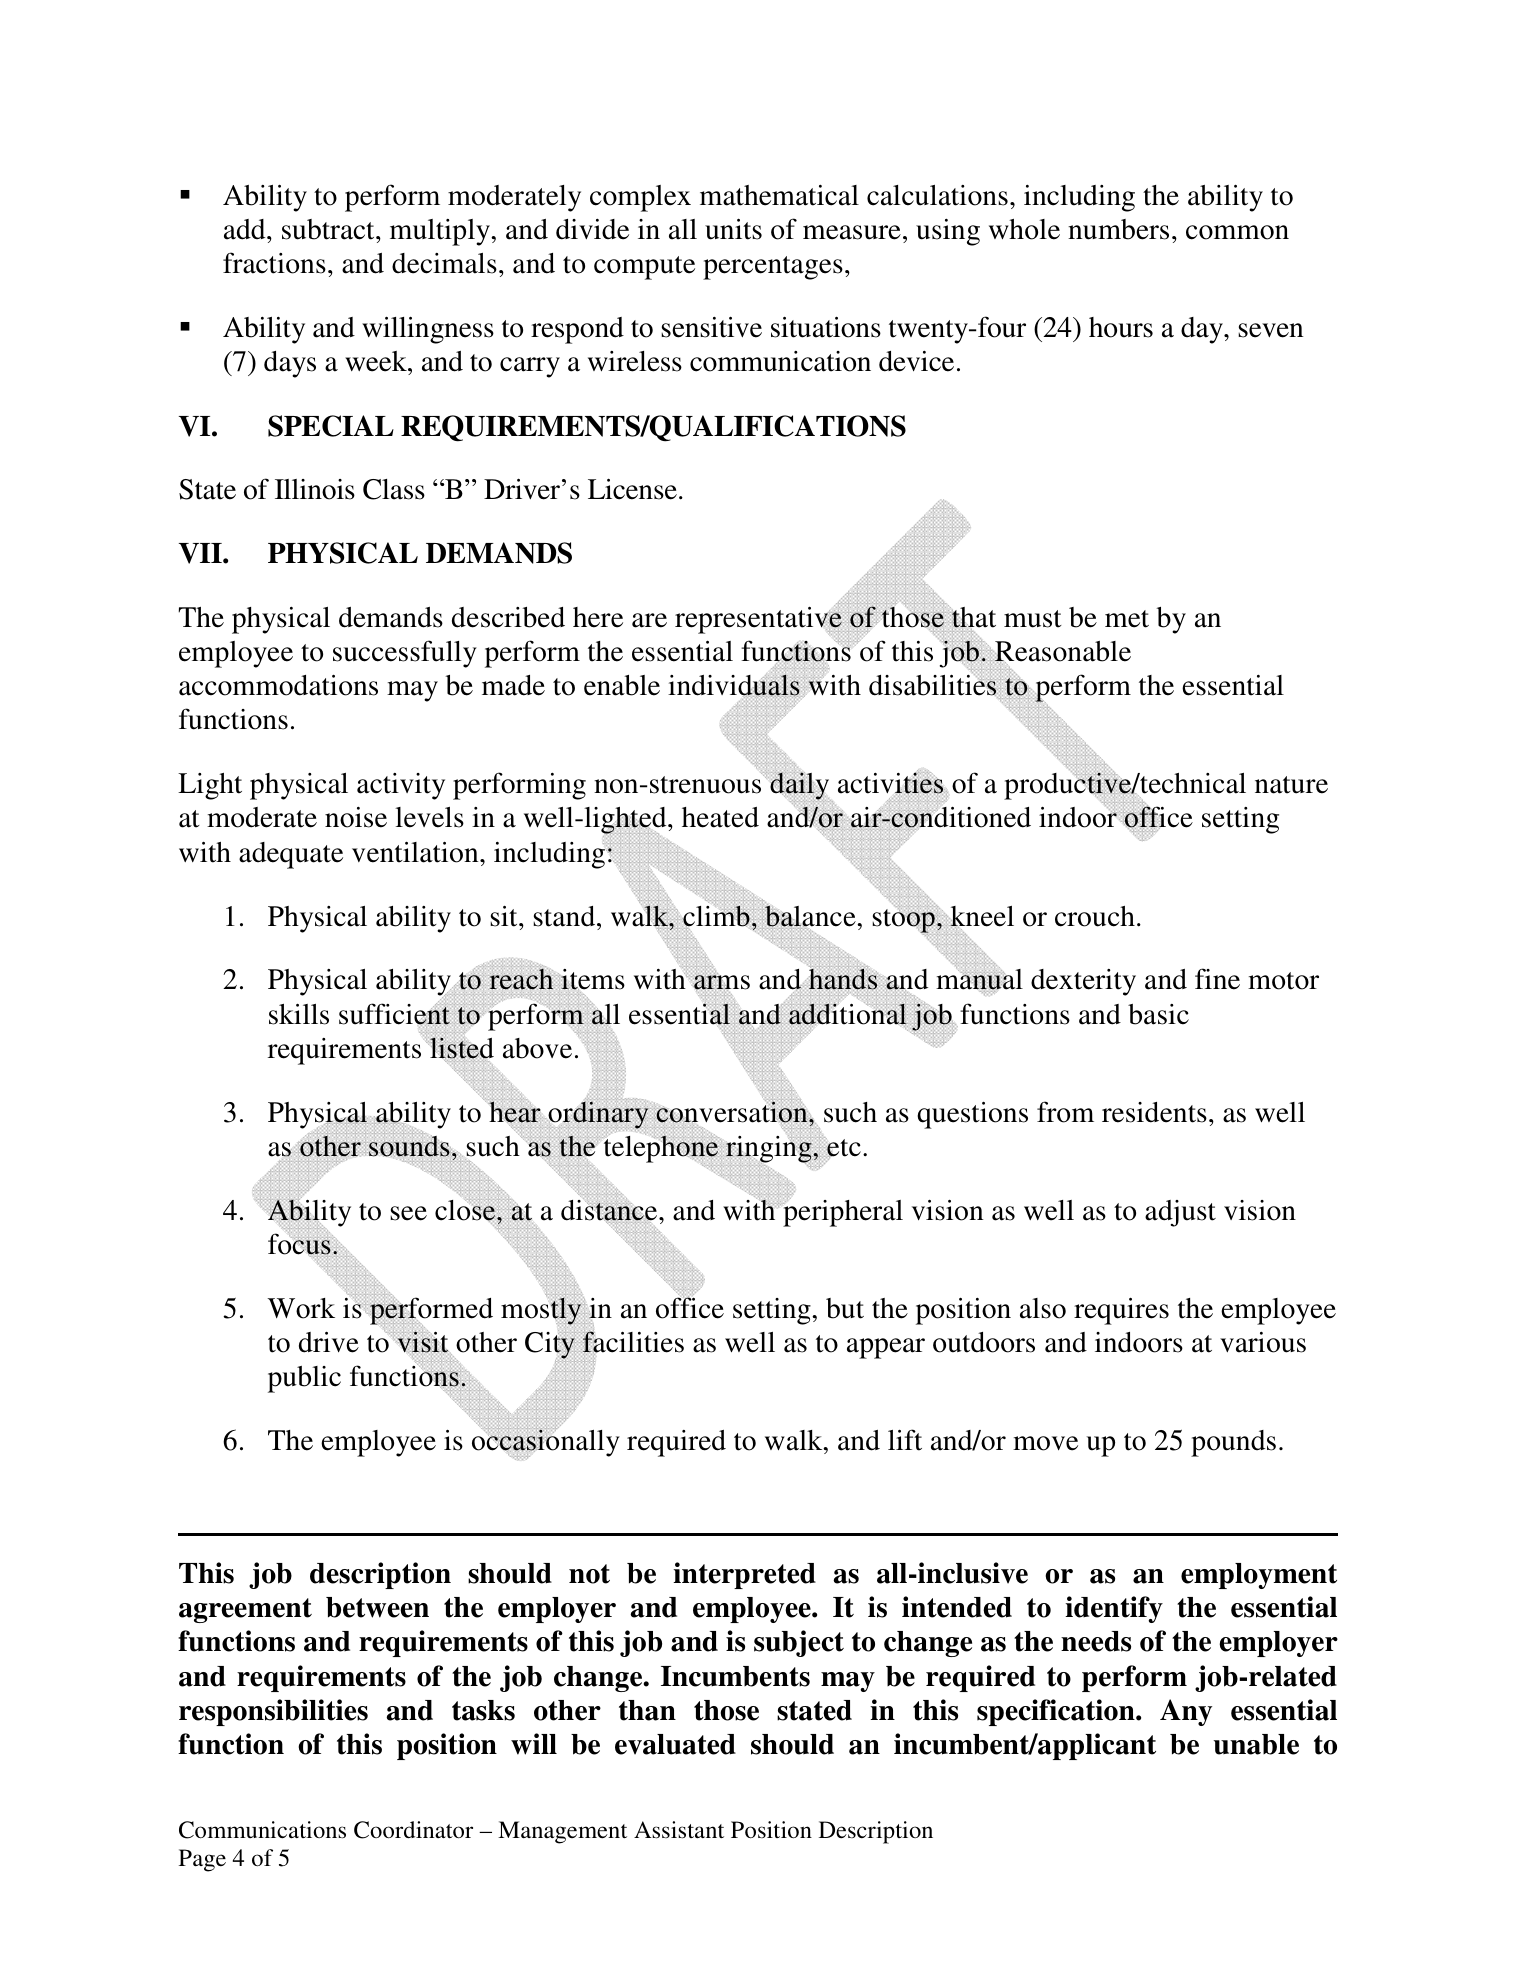  Describe the element at coordinates (1118, 229) in the screenshot. I see `numbers` at that location.
